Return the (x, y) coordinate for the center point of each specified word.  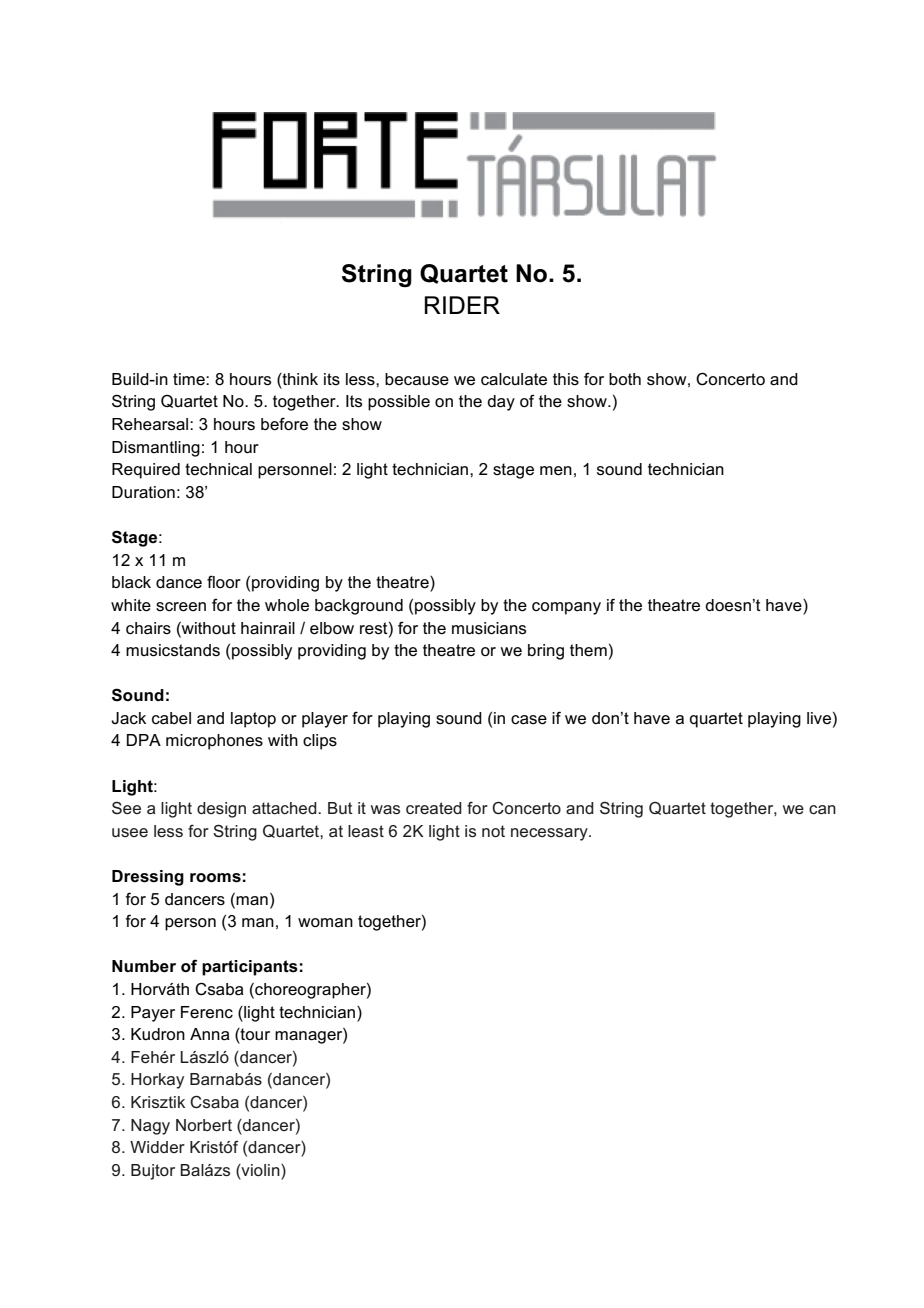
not (493, 831)
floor (224, 581)
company (566, 608)
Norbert (204, 1125)
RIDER (462, 305)
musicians (489, 628)
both (625, 379)
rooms (215, 878)
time (190, 379)
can (822, 809)
